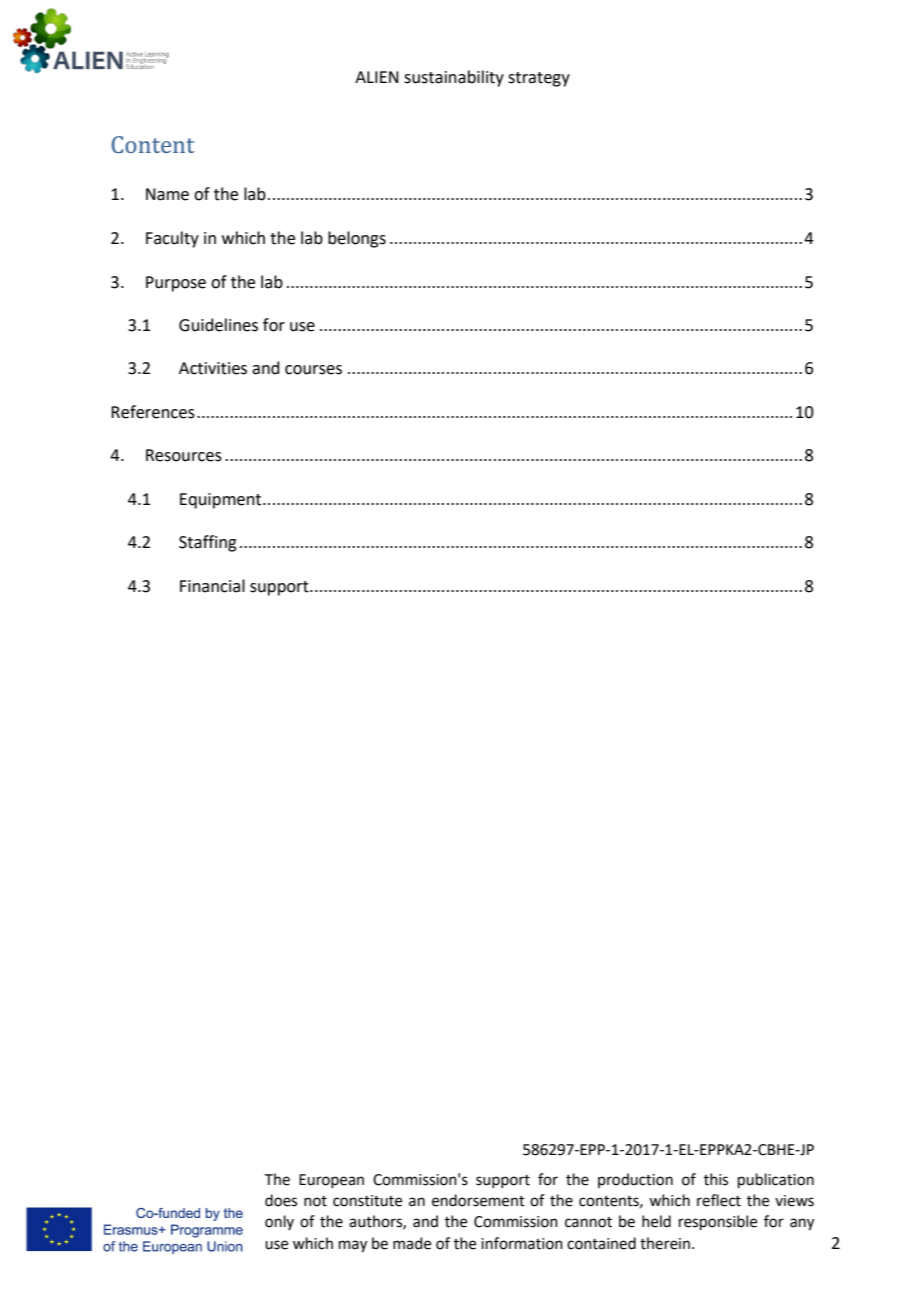 This image has width=924, height=1308. Describe the element at coordinates (478, 1200) in the image. I see `endorsement` at that location.
